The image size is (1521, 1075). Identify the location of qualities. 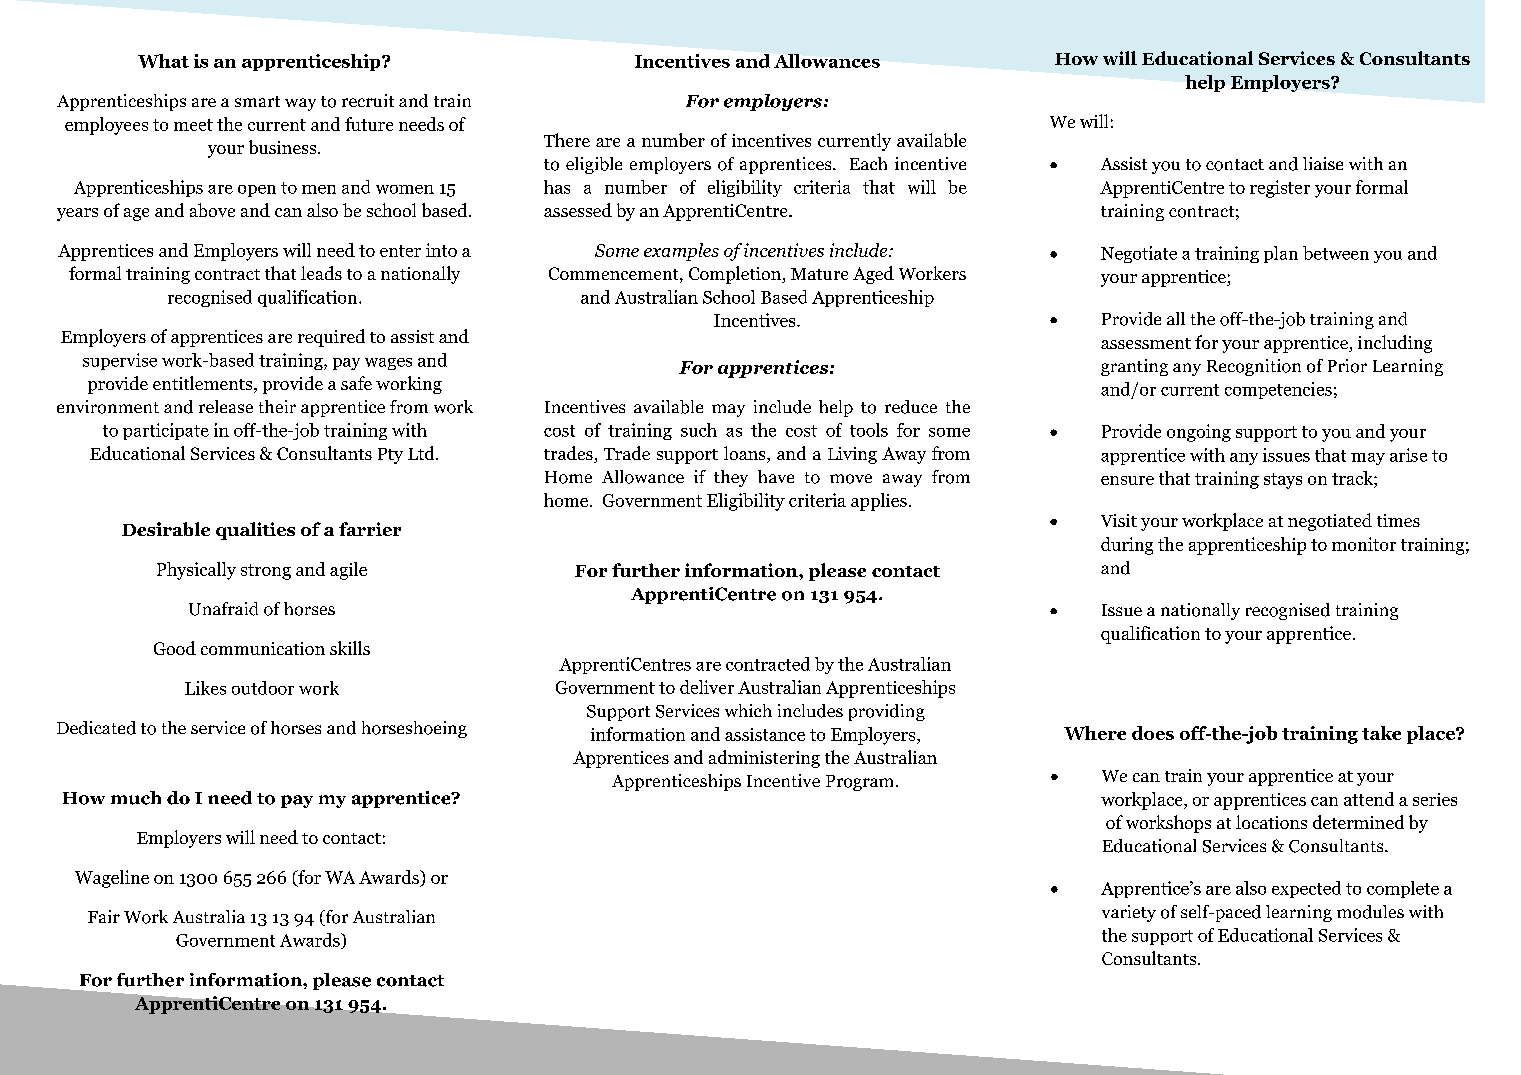
(255, 531).
